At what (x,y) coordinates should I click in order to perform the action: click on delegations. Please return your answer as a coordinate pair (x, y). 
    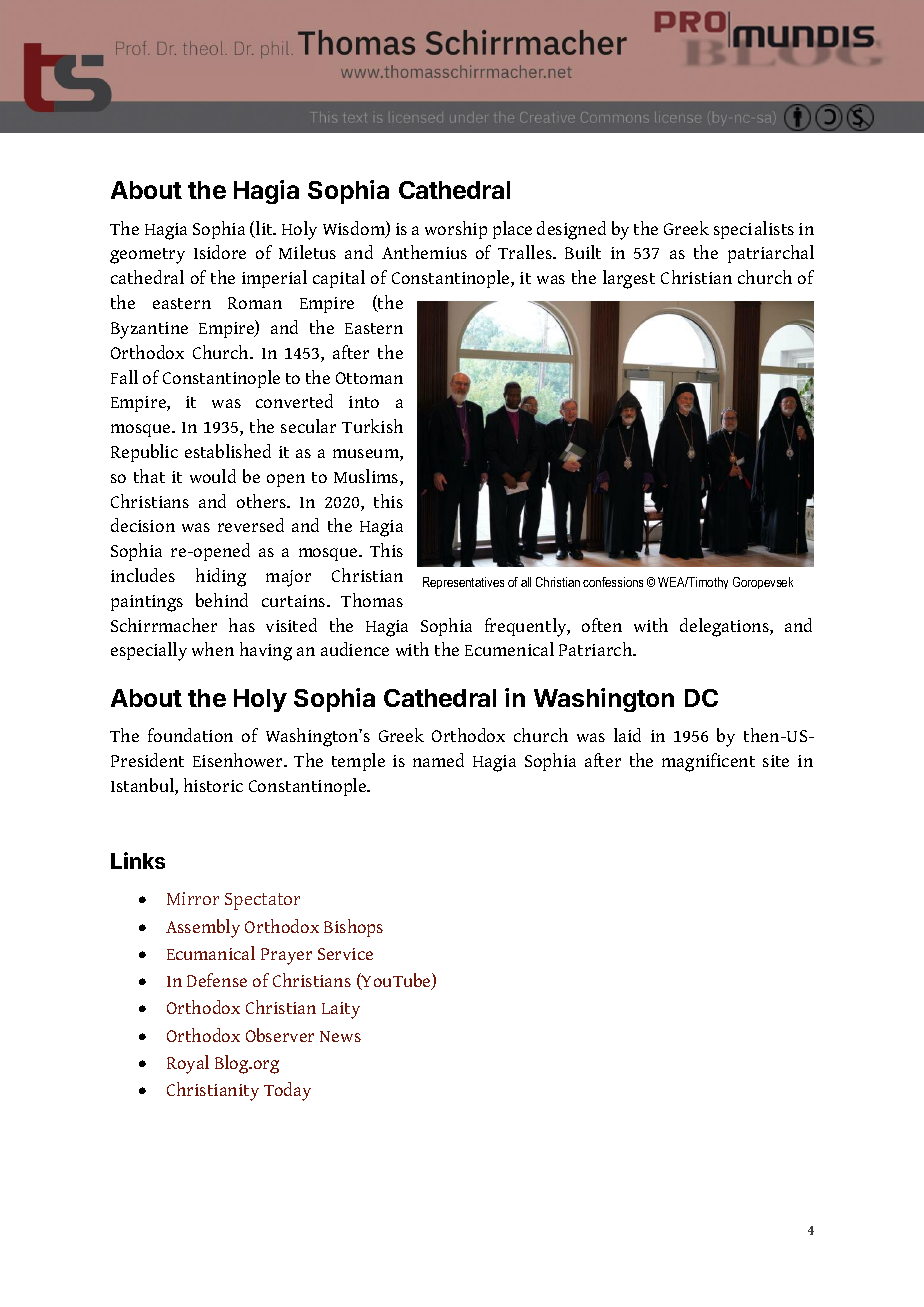
    Looking at the image, I should click on (725, 627).
